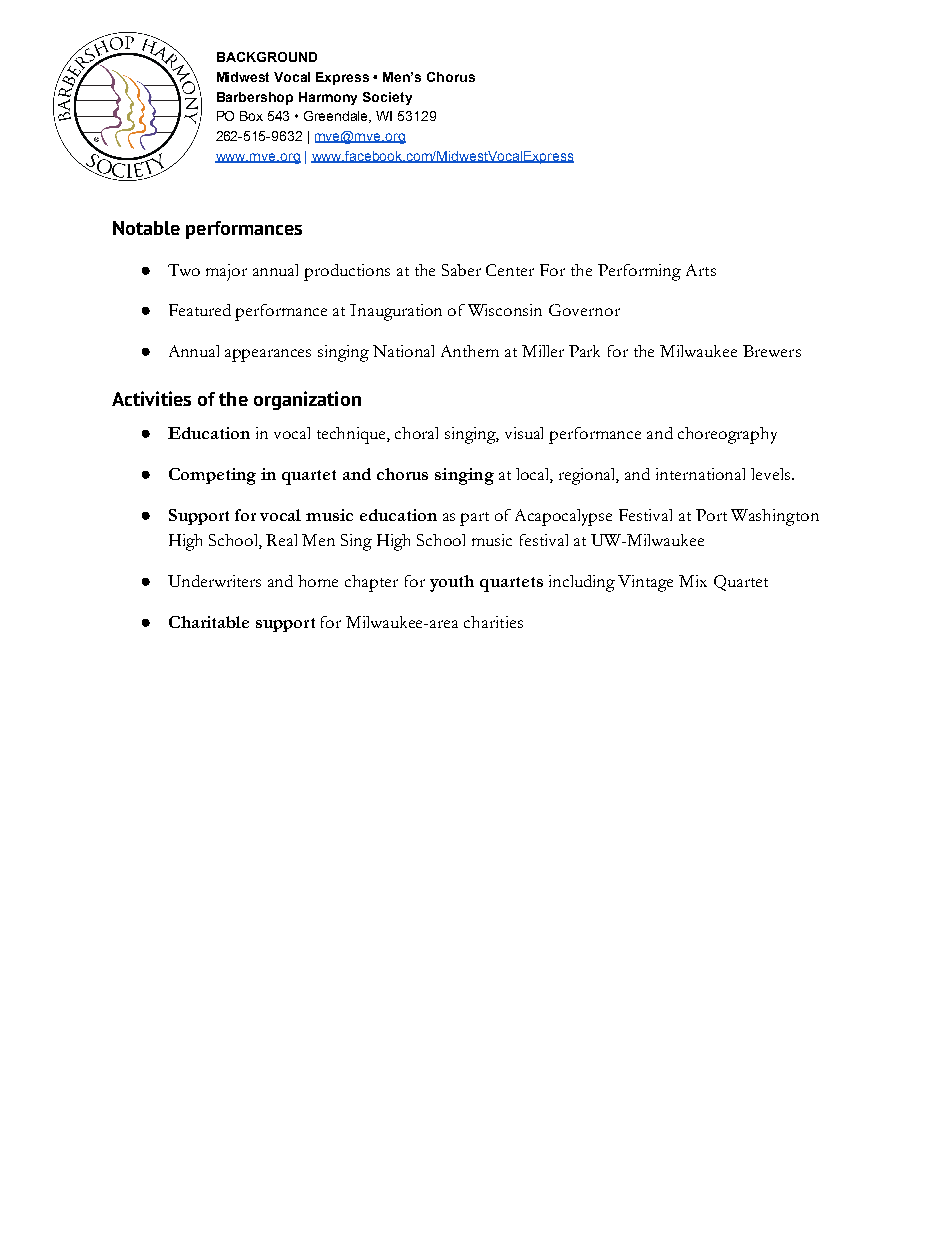 This document has height=1233, width=952. I want to click on BACKGROUND, so click(267, 57).
